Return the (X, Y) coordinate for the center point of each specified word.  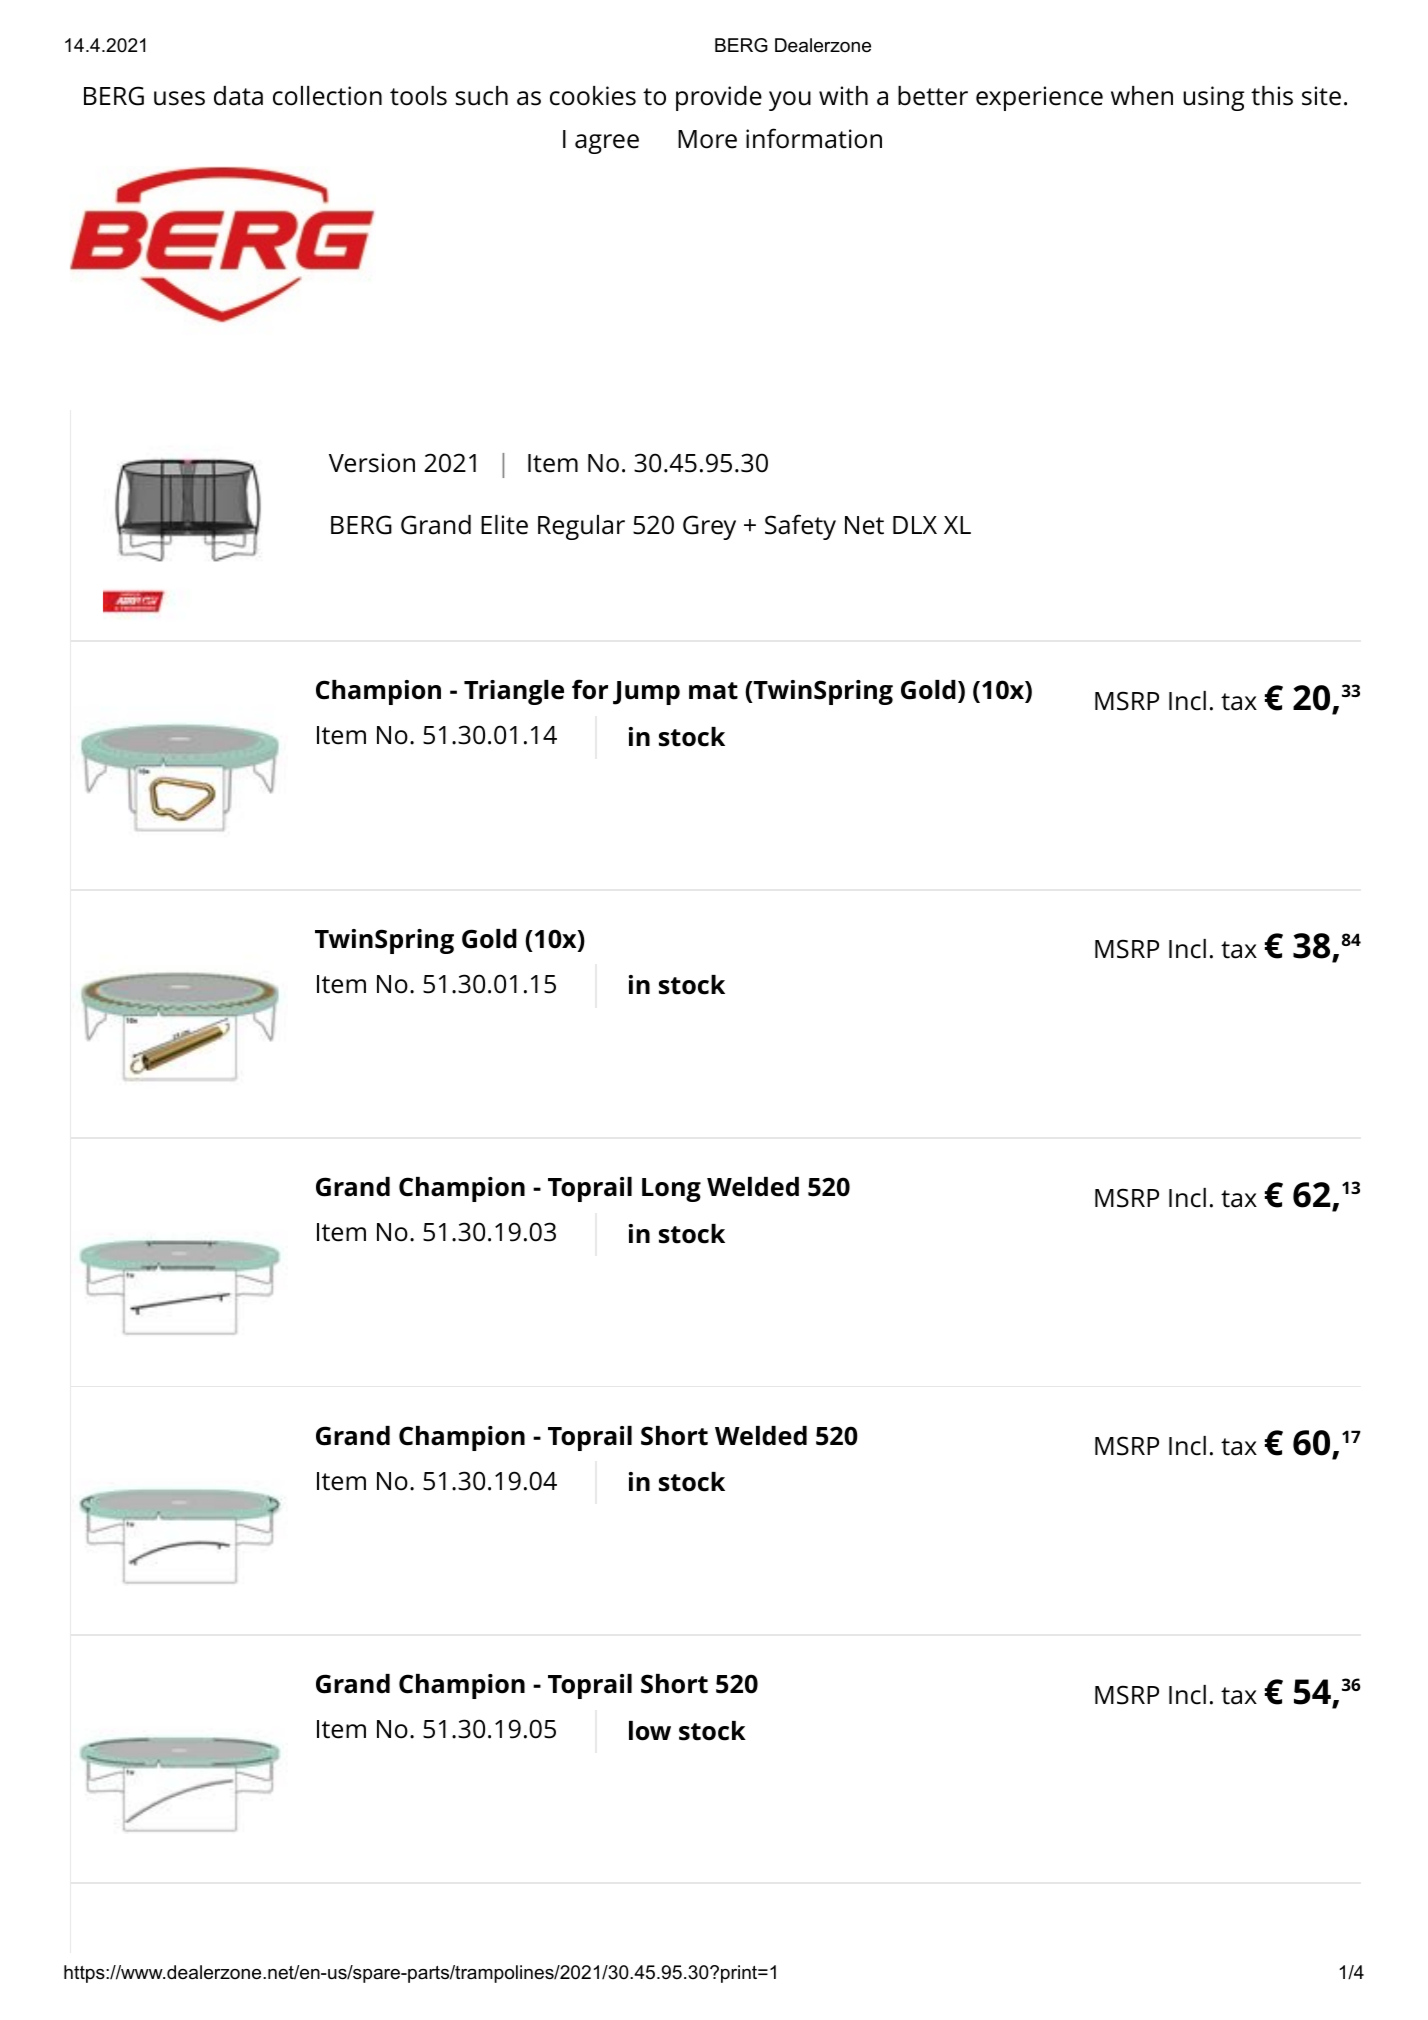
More (707, 139)
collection (327, 96)
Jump (646, 693)
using (1213, 98)
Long (671, 1190)
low (650, 1731)
